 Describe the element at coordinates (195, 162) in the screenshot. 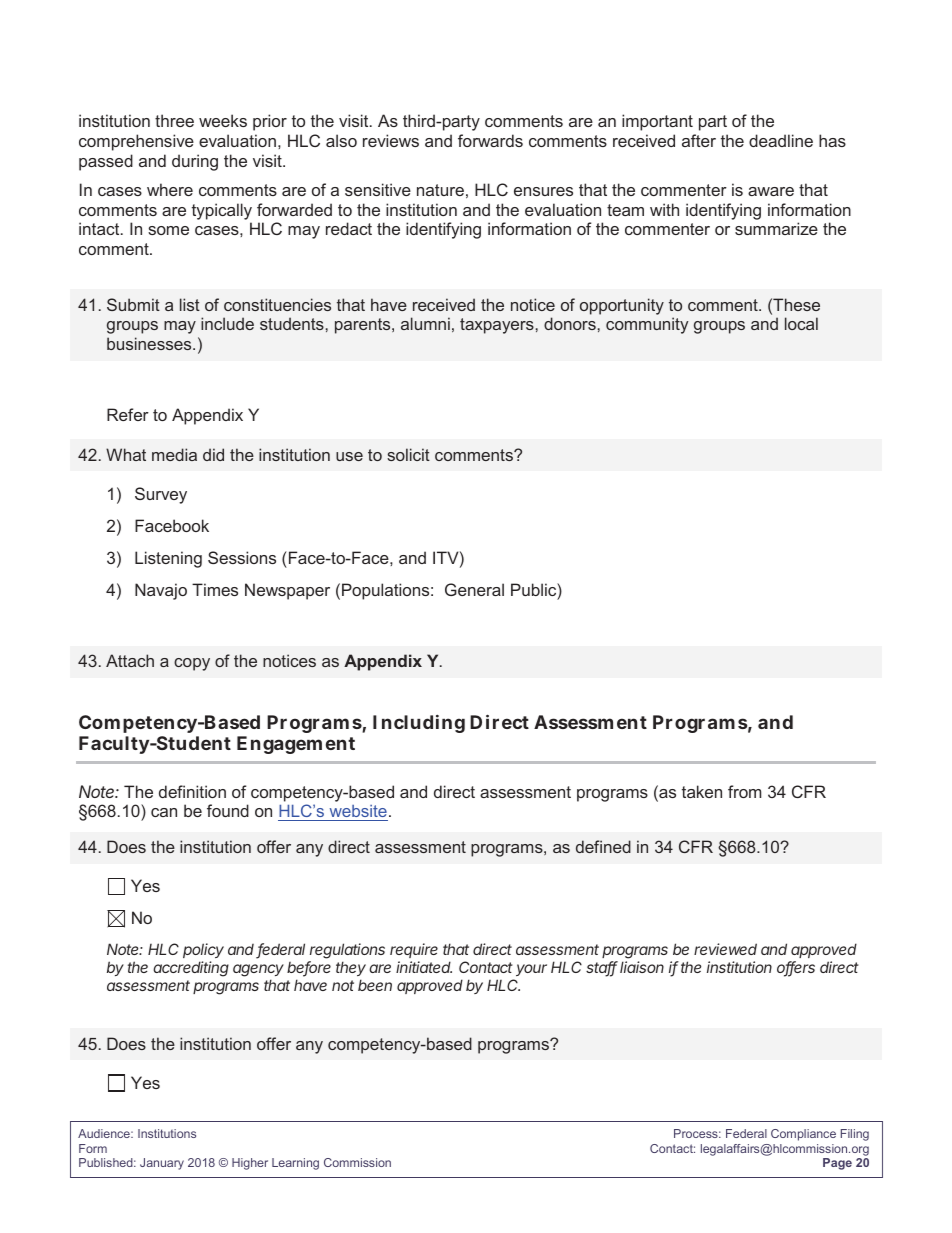

I see `during` at that location.
